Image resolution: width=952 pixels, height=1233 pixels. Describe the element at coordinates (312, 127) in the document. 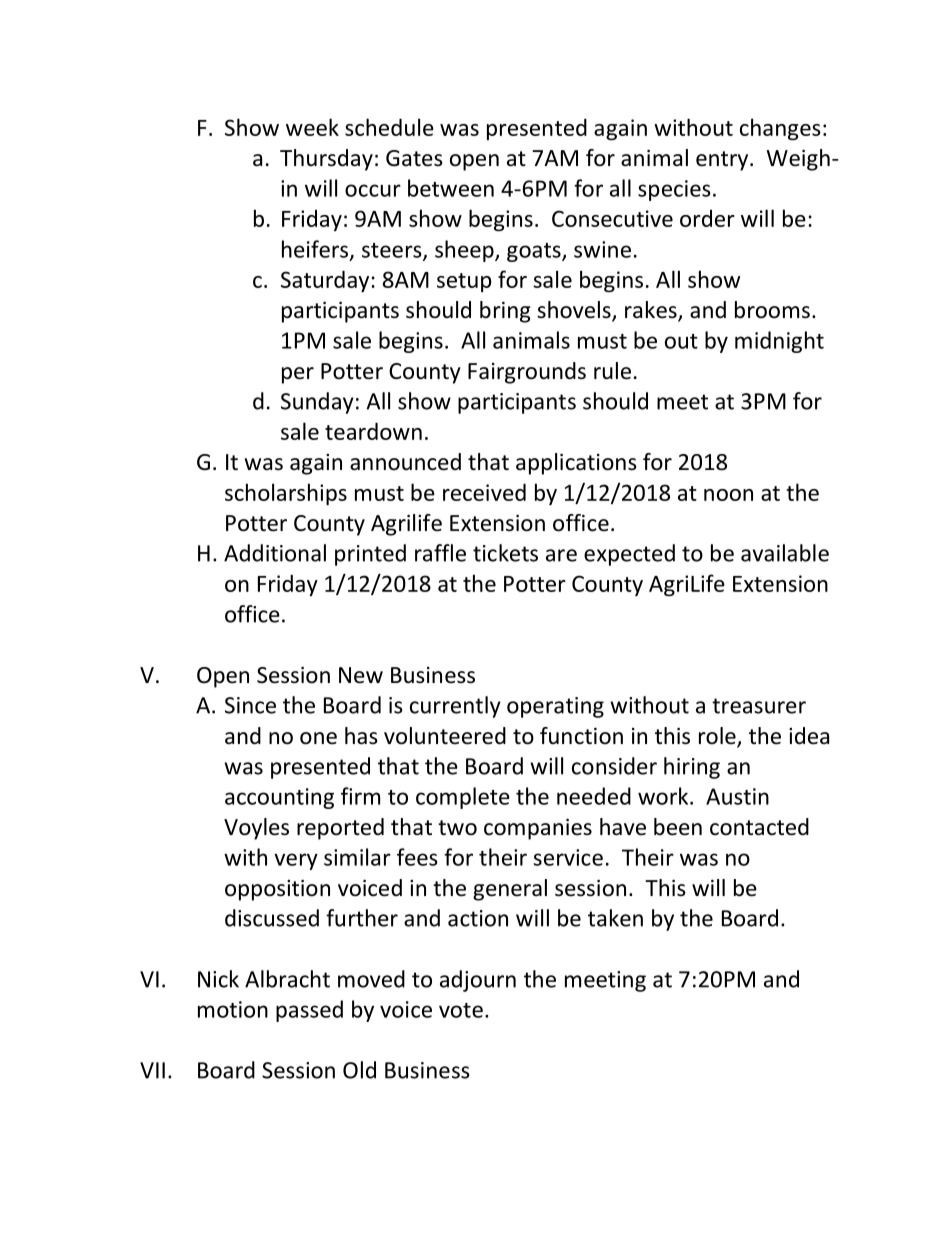

I see `week` at that location.
